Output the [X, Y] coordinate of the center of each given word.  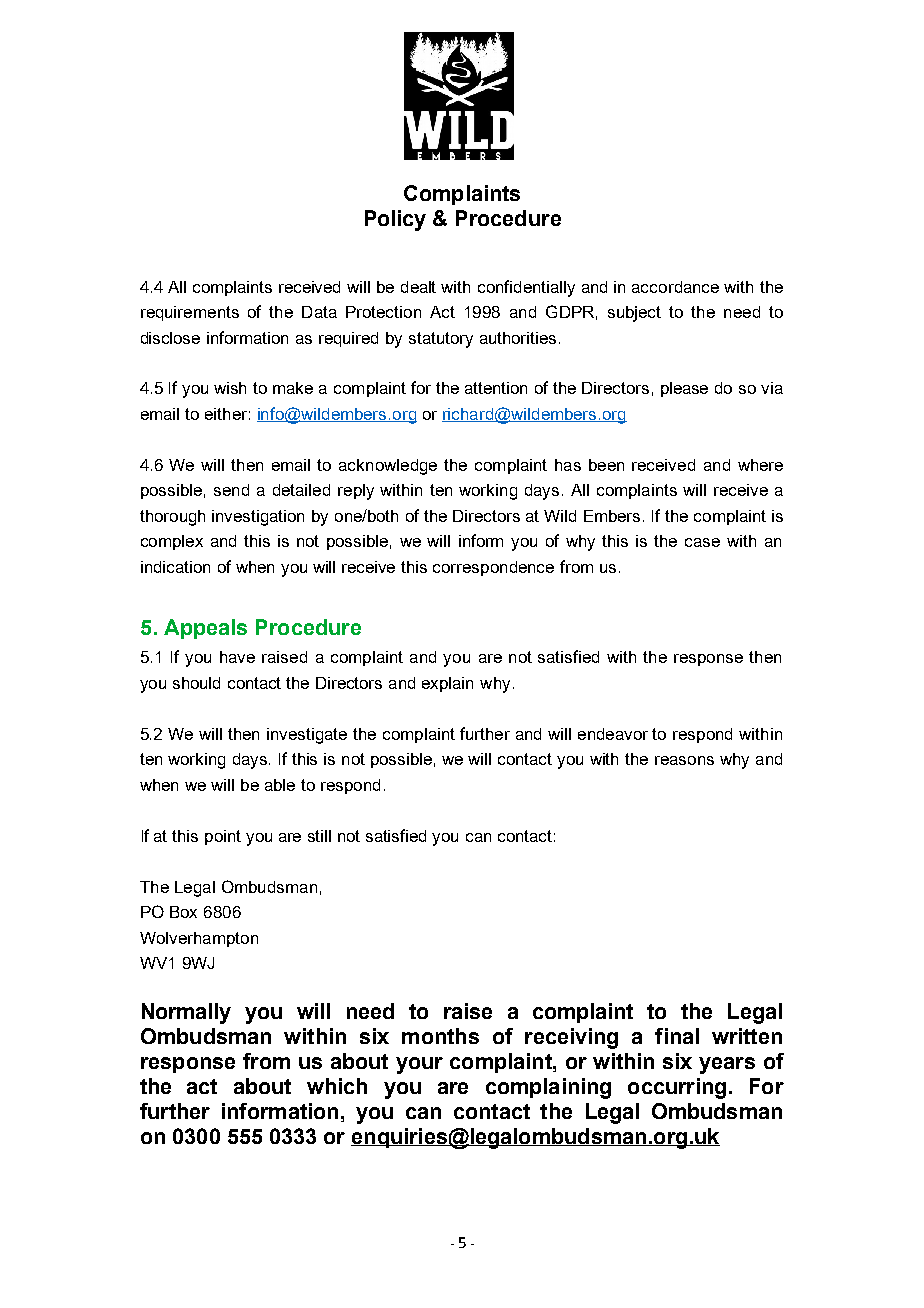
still [319, 836]
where [760, 465]
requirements [190, 313]
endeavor [613, 734]
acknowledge [388, 467]
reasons [684, 760]
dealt [418, 287]
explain [447, 684]
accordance [675, 287]
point [223, 837]
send [231, 490]
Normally [186, 1013]
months [440, 1036]
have [237, 657]
